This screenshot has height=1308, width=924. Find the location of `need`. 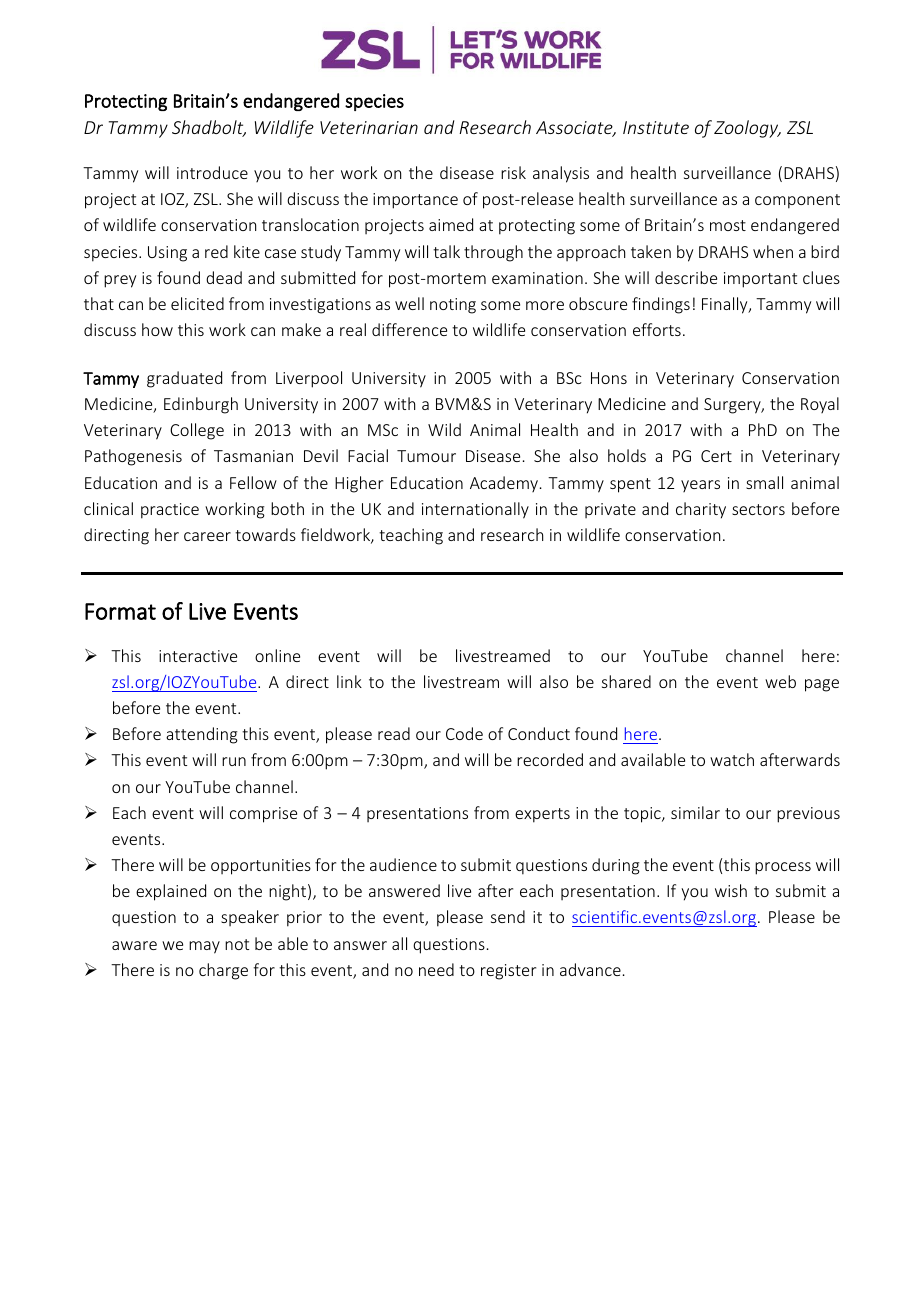

need is located at coordinates (436, 969).
